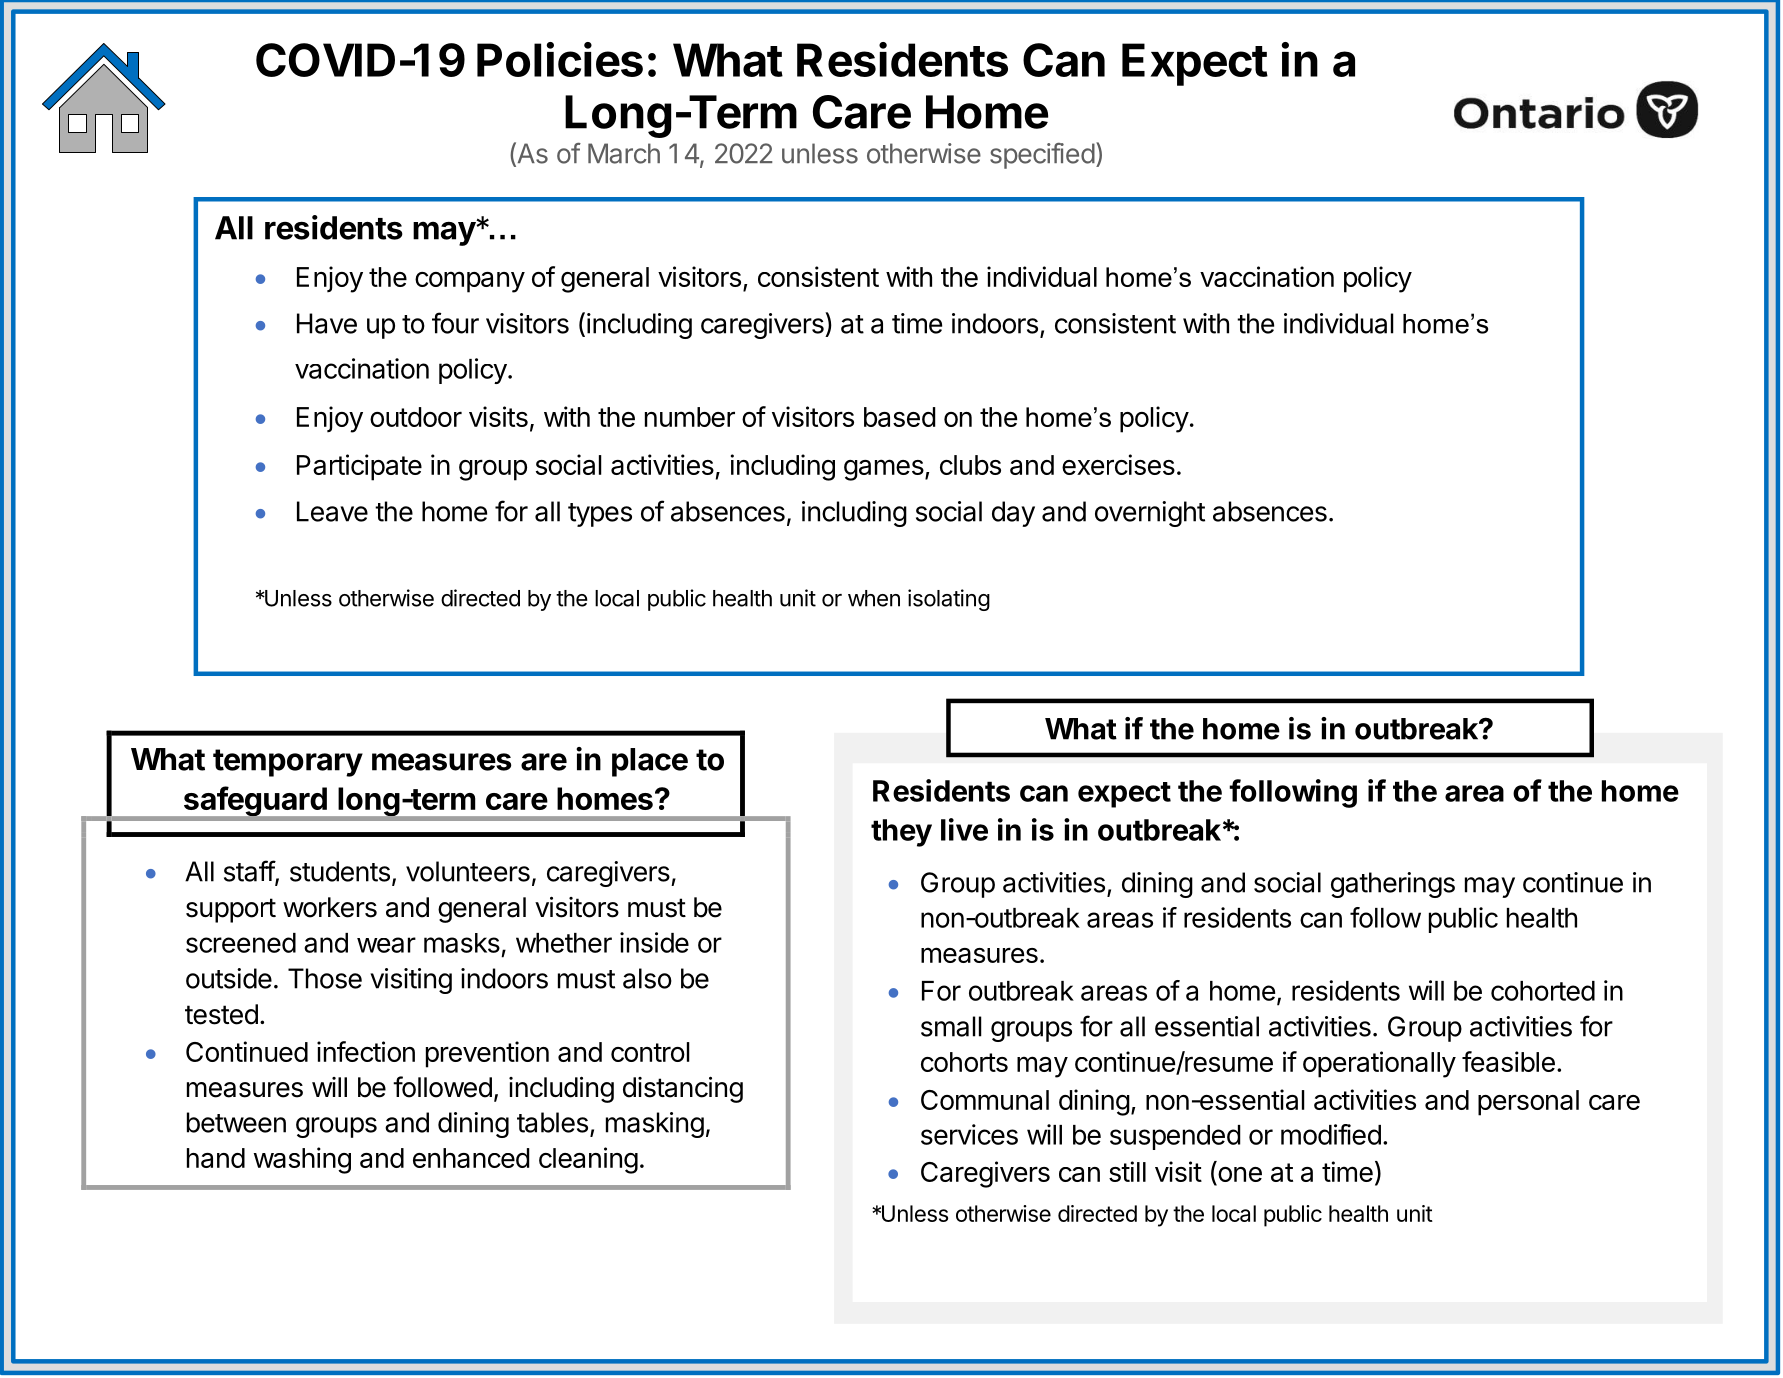 The height and width of the image is (1378, 1783). I want to click on services, so click(969, 1134).
